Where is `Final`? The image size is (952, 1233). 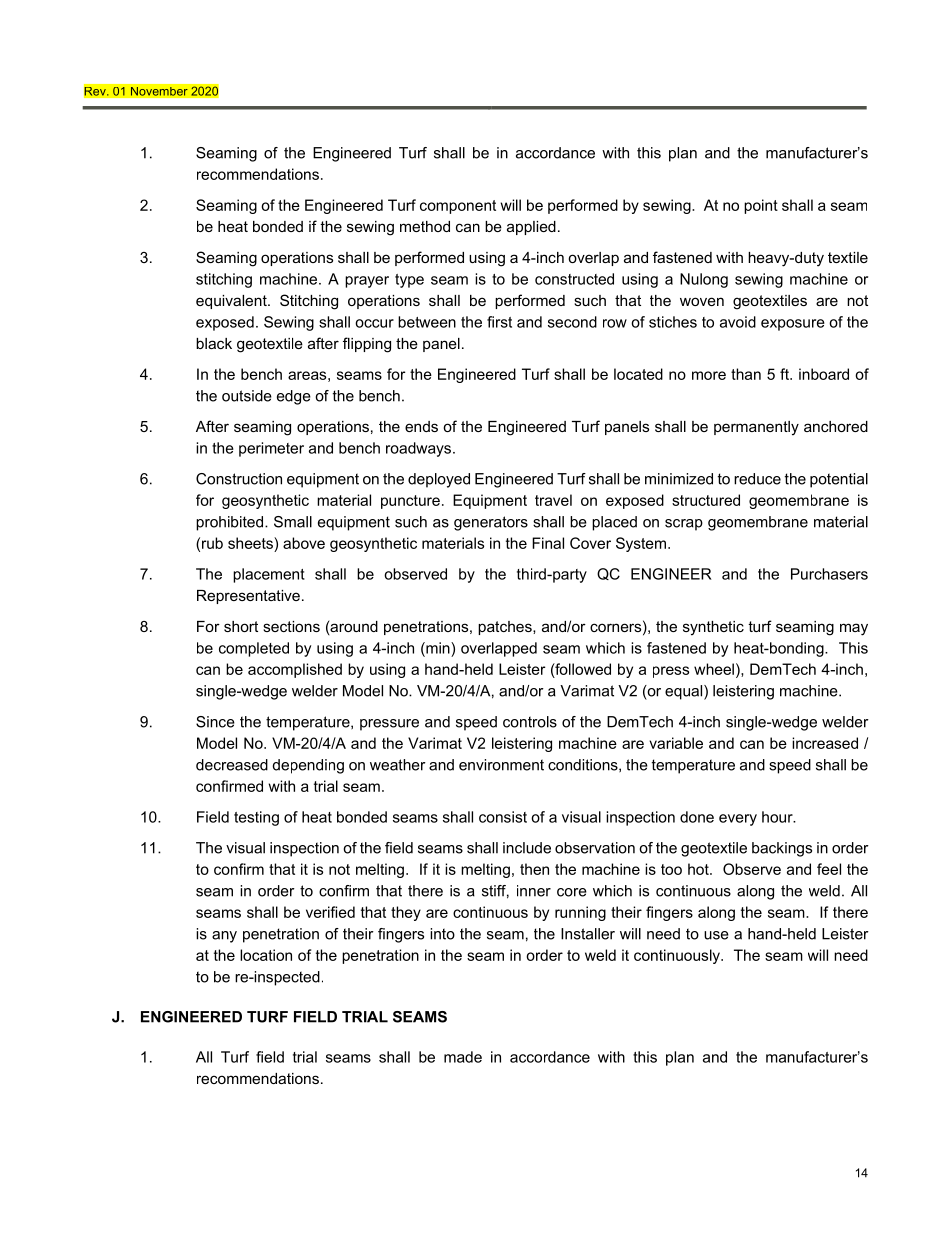 Final is located at coordinates (548, 543).
